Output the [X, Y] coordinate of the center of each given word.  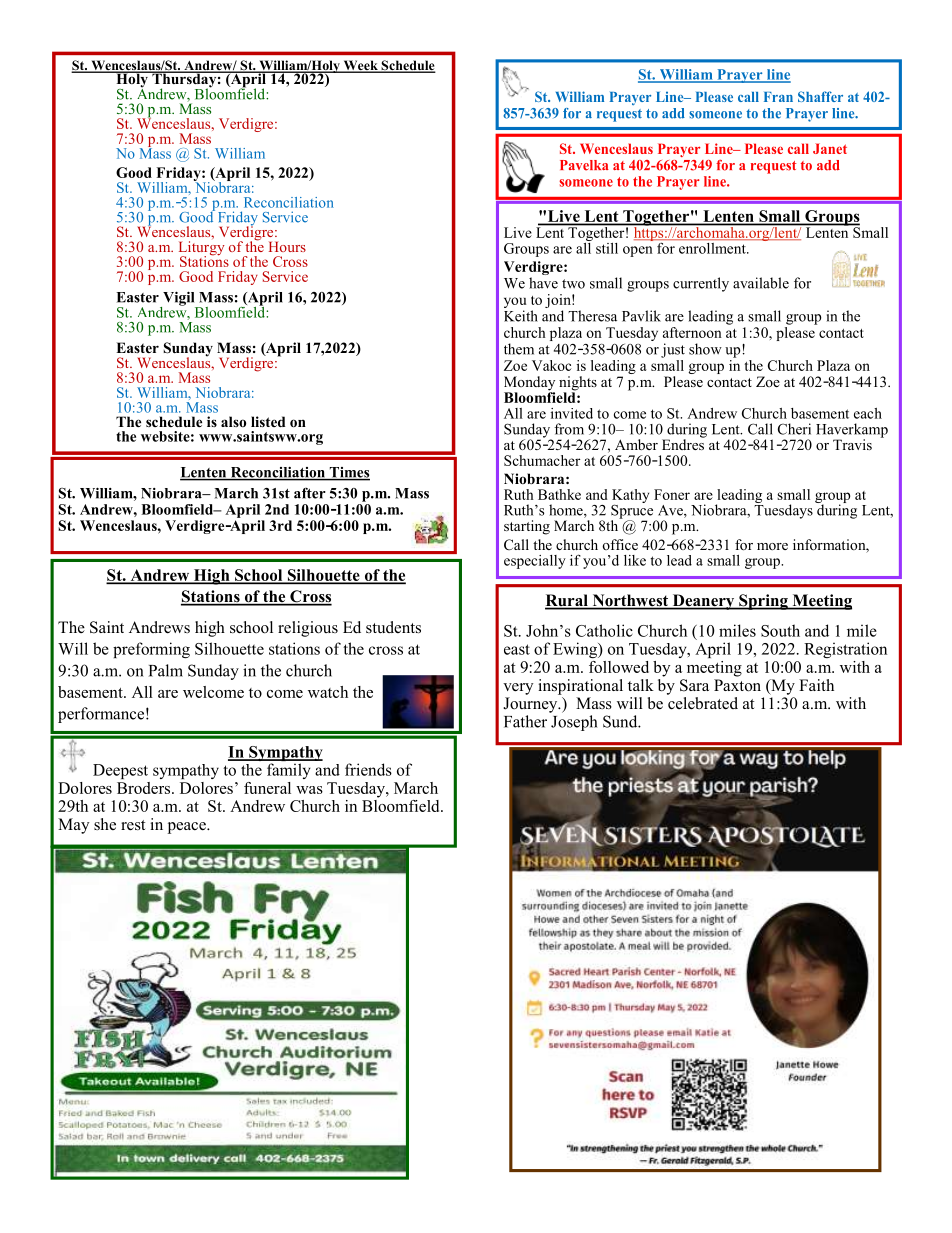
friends [368, 769]
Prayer [740, 76]
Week [360, 66]
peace [188, 828]
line [777, 75]
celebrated [703, 703]
